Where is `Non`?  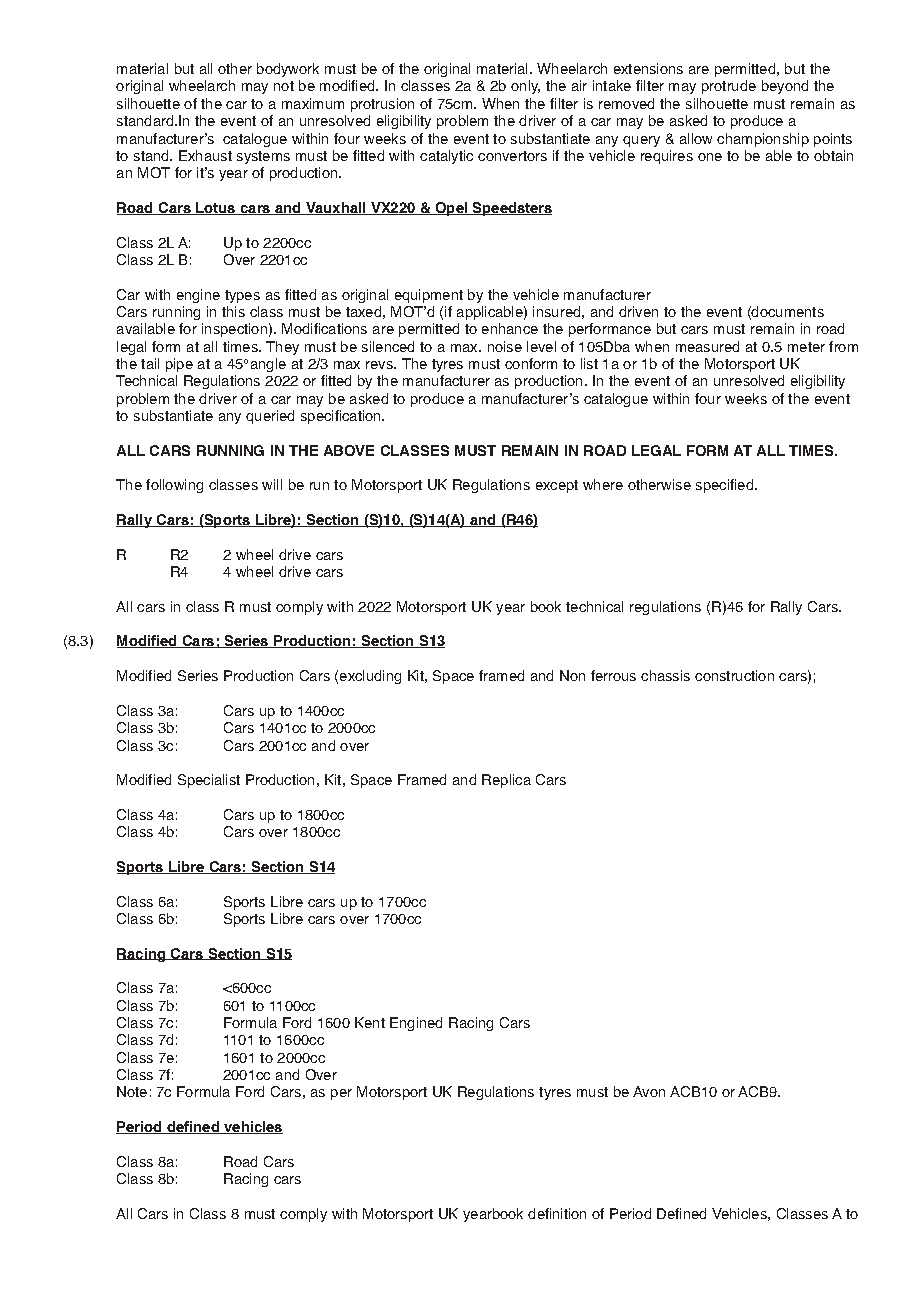 Non is located at coordinates (572, 675).
